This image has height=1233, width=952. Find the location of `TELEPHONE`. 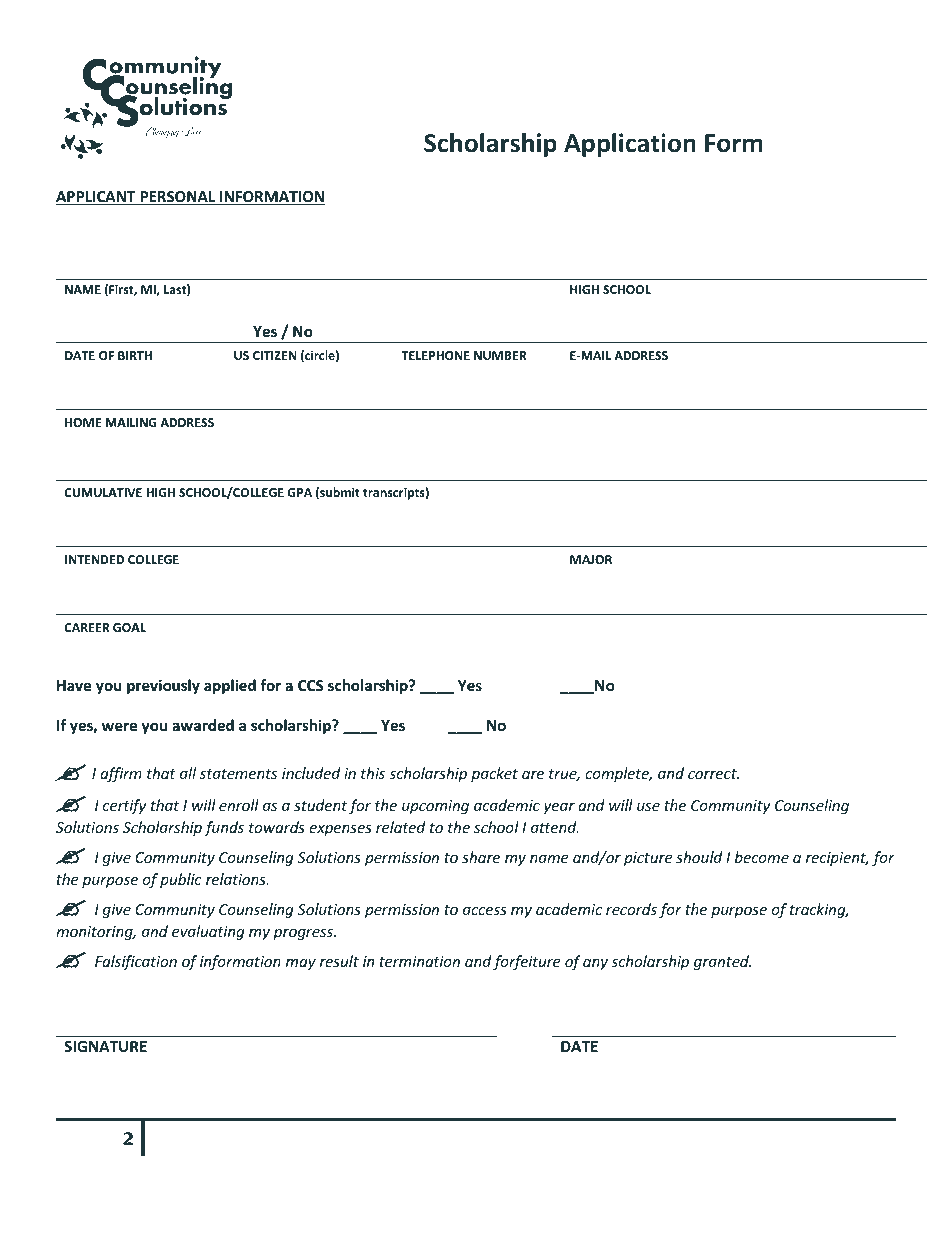

TELEPHONE is located at coordinates (435, 355).
